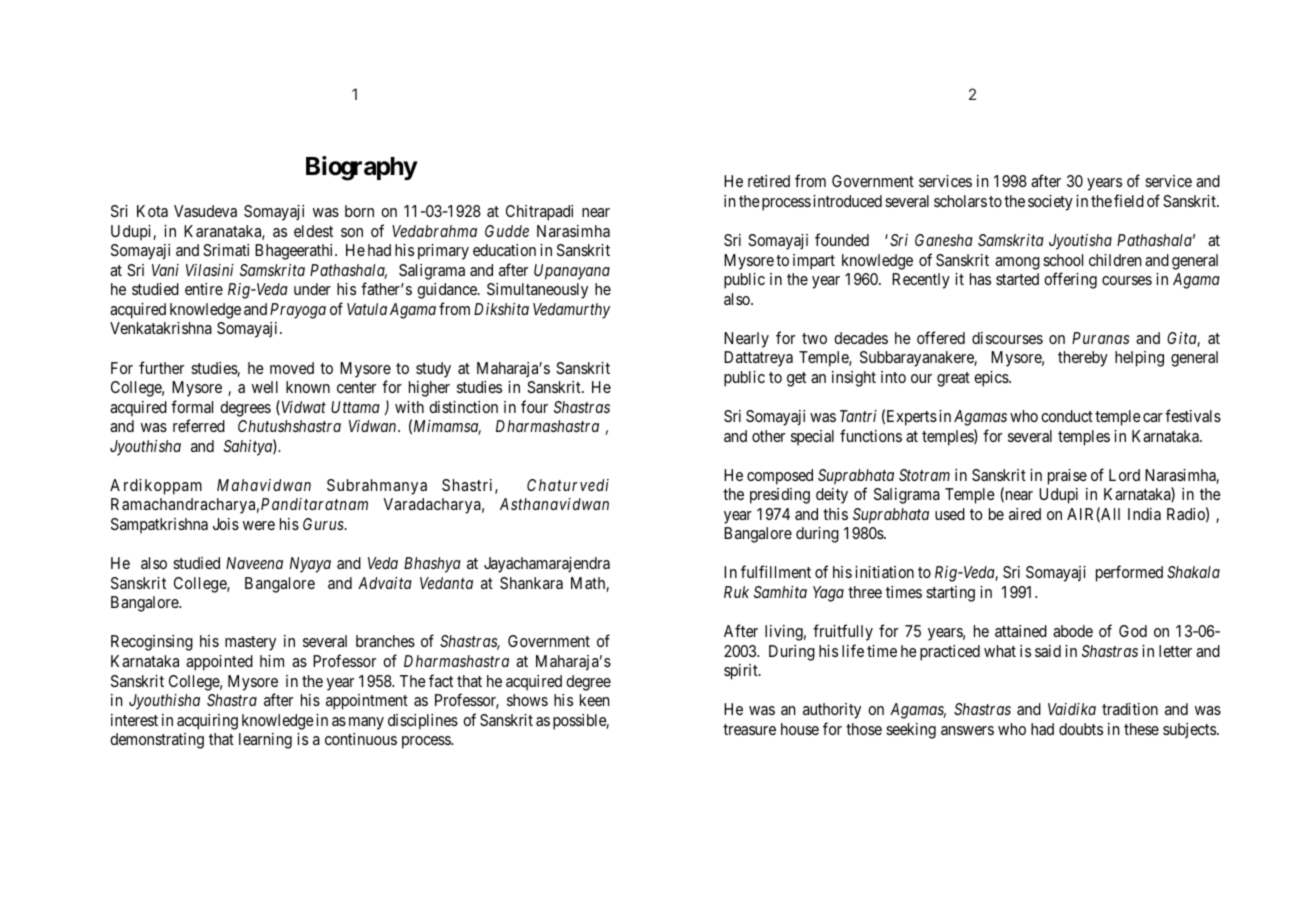  I want to click on under, so click(312, 289).
